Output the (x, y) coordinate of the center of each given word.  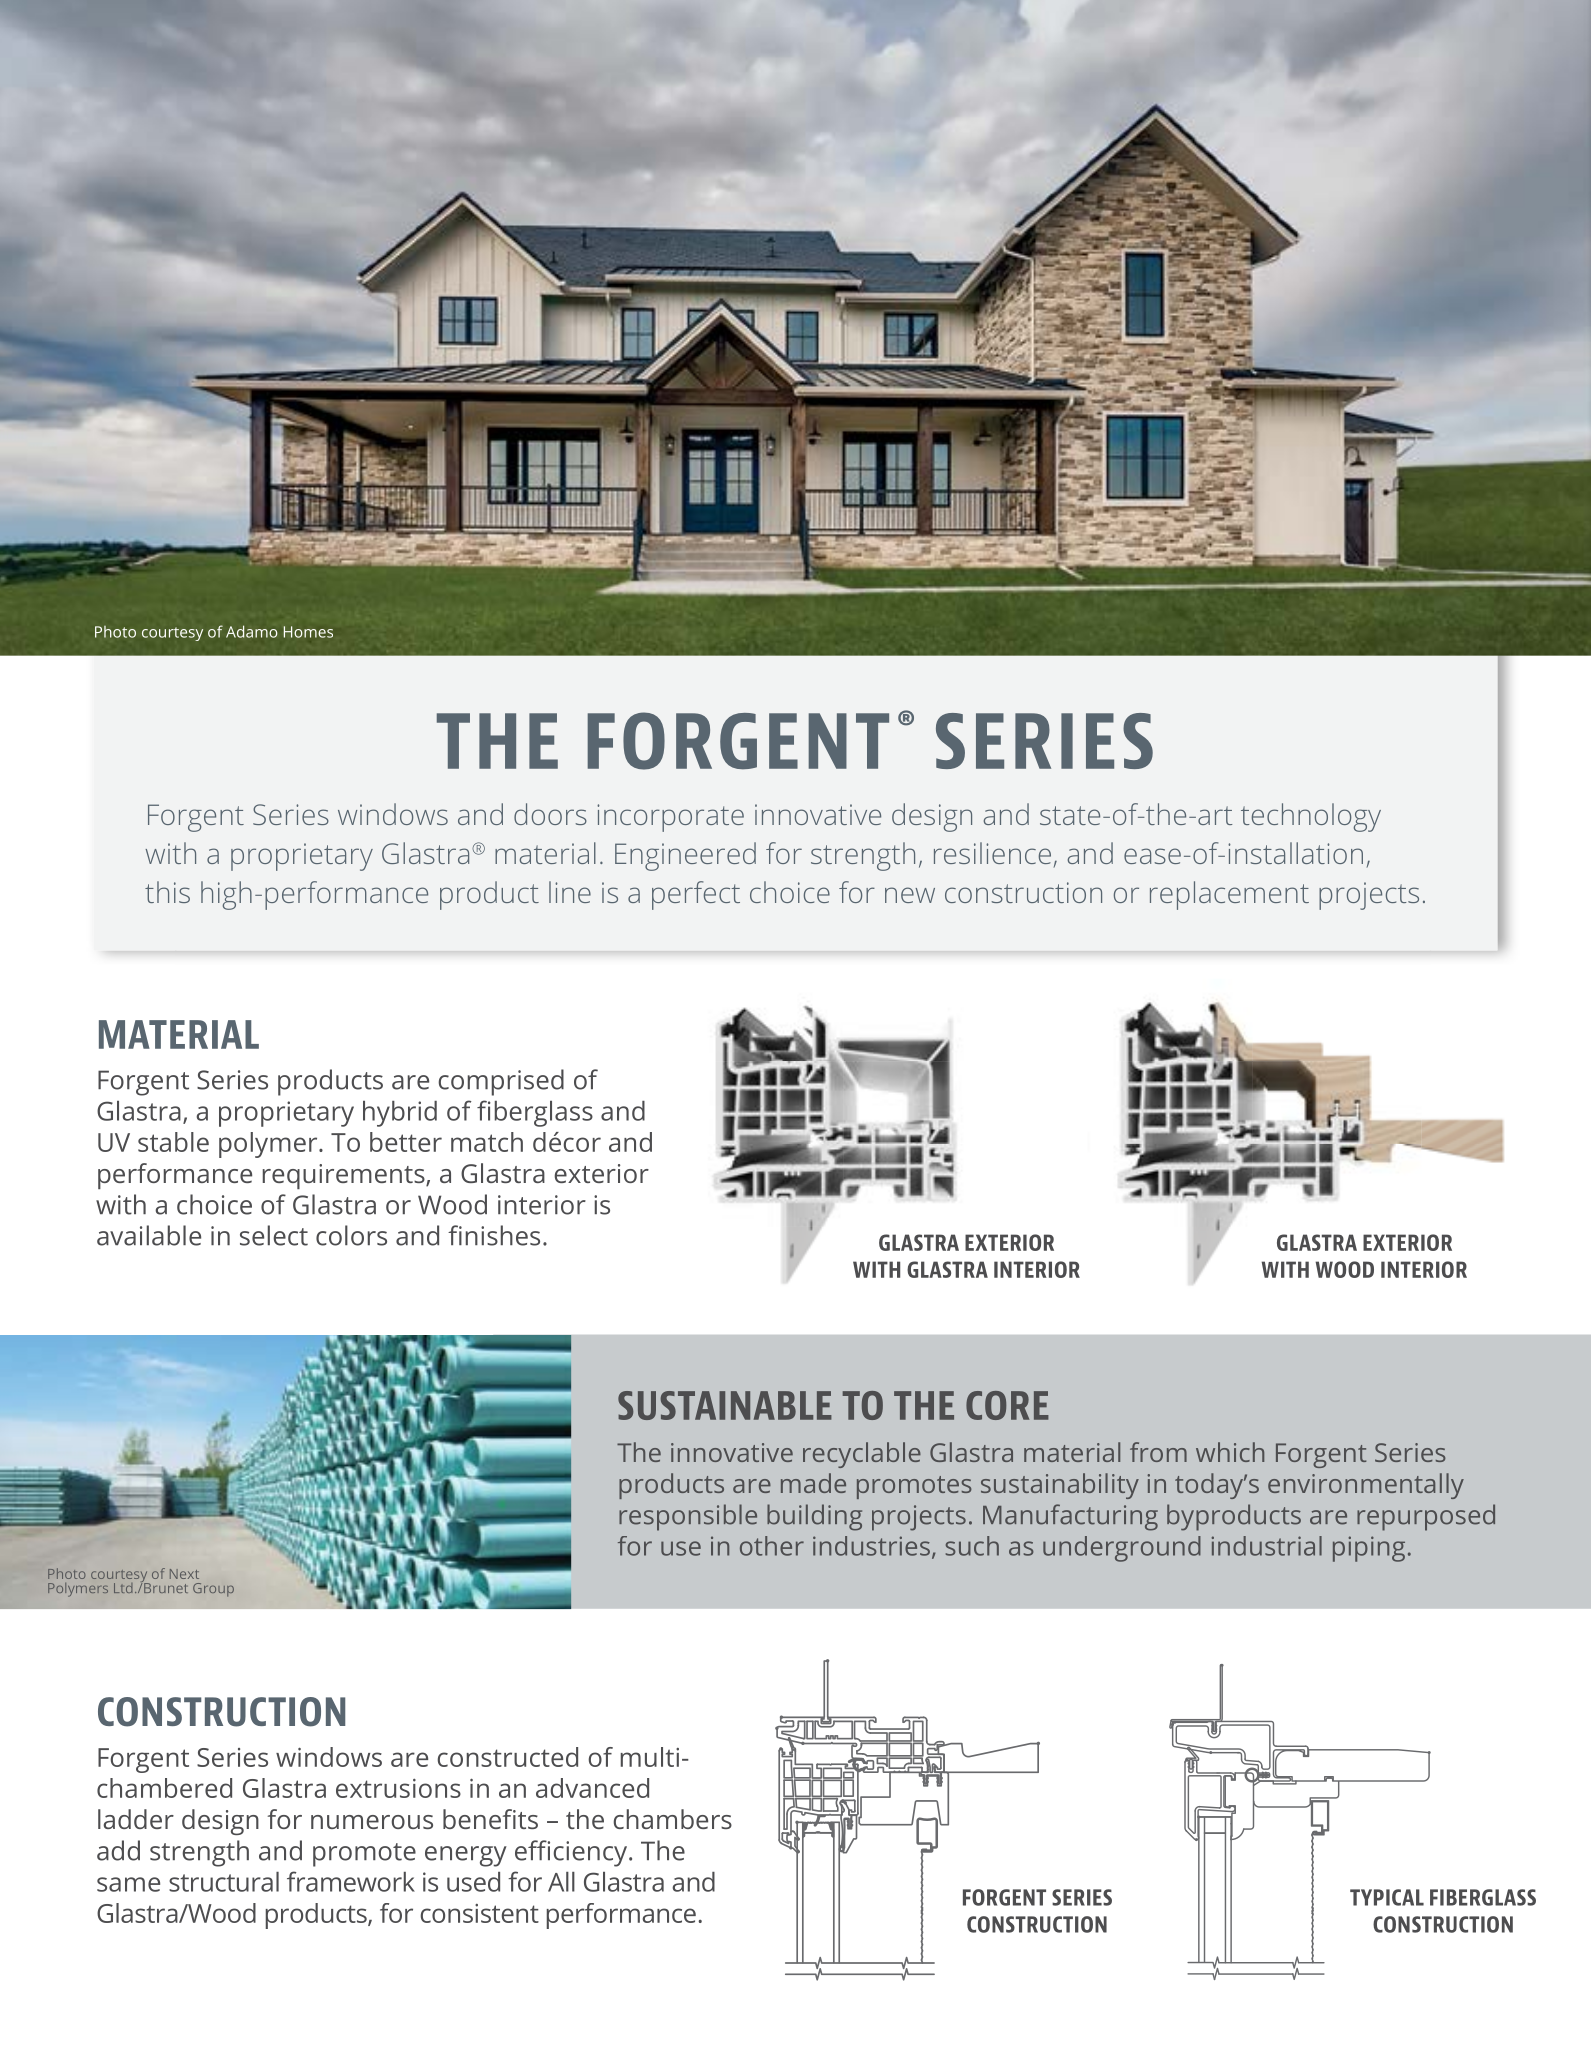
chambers (673, 1819)
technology (1311, 817)
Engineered (685, 856)
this (167, 892)
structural (224, 1882)
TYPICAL (1387, 1897)
